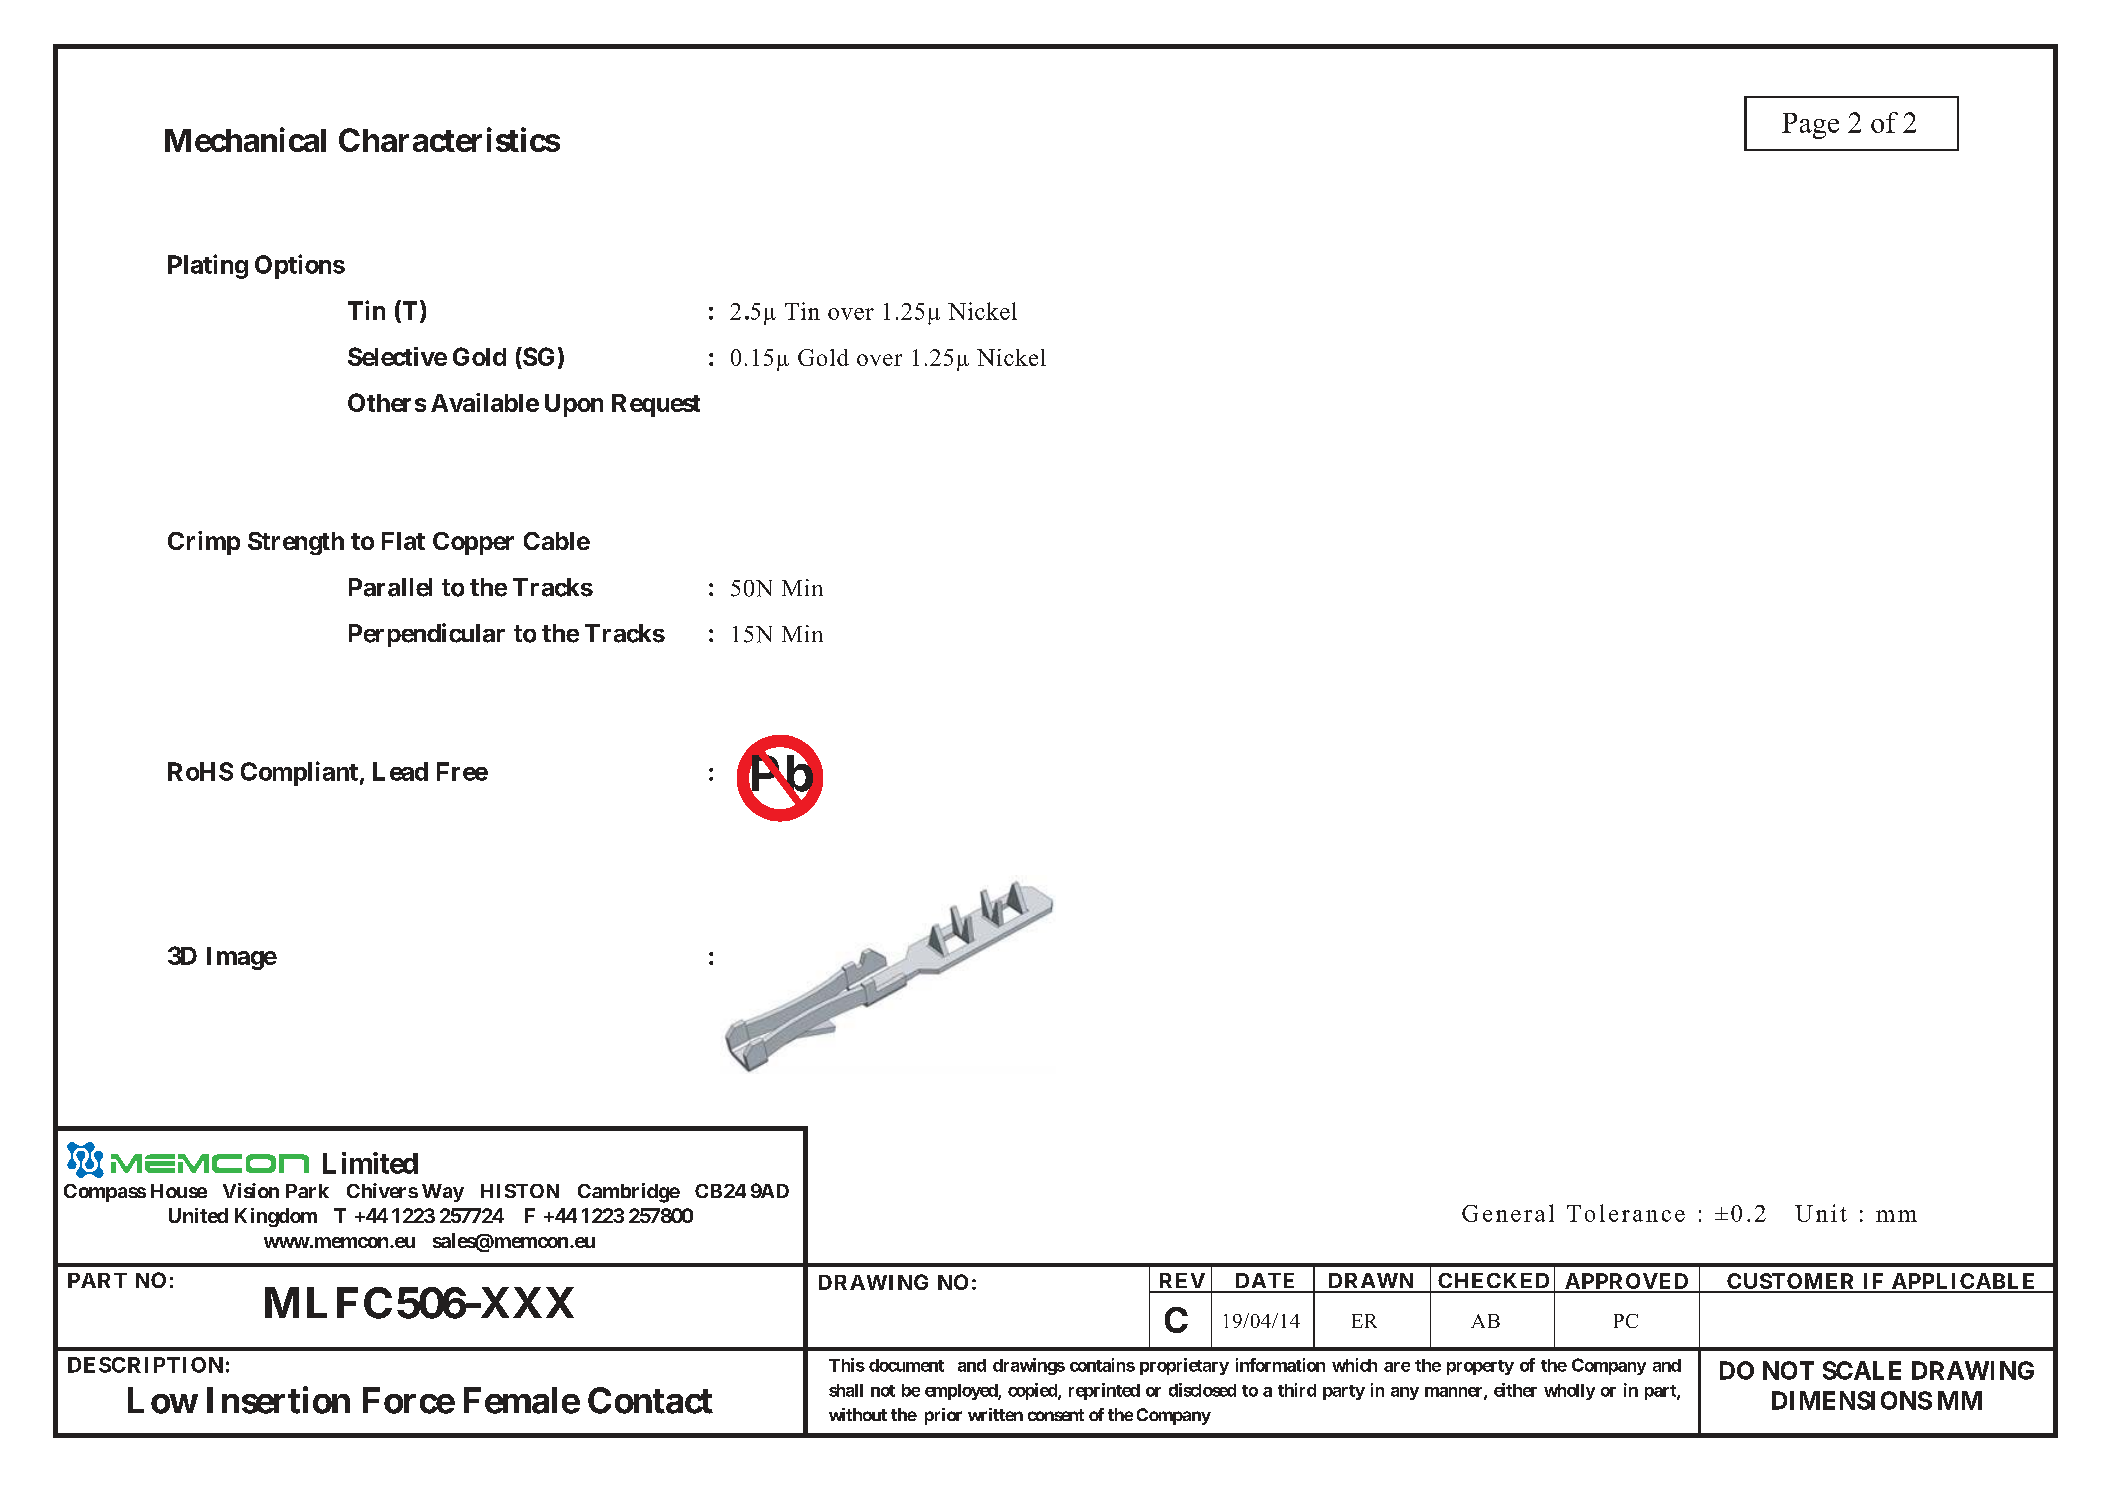 This image has width=2106, height=1489. Describe the element at coordinates (278, 1400) in the image. I see `Insertion` at that location.
